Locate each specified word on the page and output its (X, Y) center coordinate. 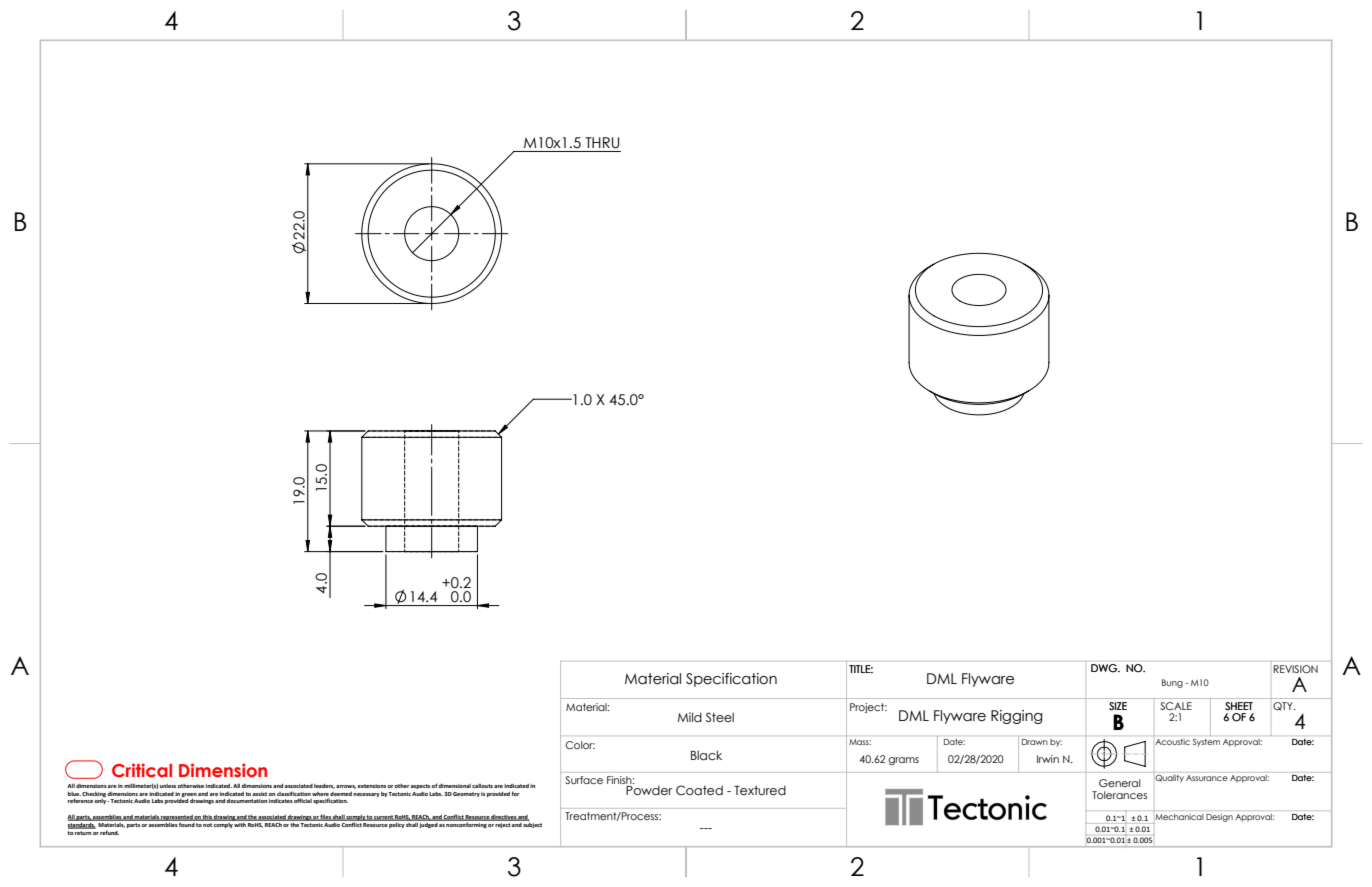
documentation (246, 801)
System (1206, 743)
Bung (1172, 683)
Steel (720, 717)
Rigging (1017, 717)
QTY (1284, 706)
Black (706, 755)
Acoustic (1172, 740)
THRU (602, 143)
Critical (142, 770)
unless (169, 786)
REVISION (1296, 669)
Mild (690, 717)
